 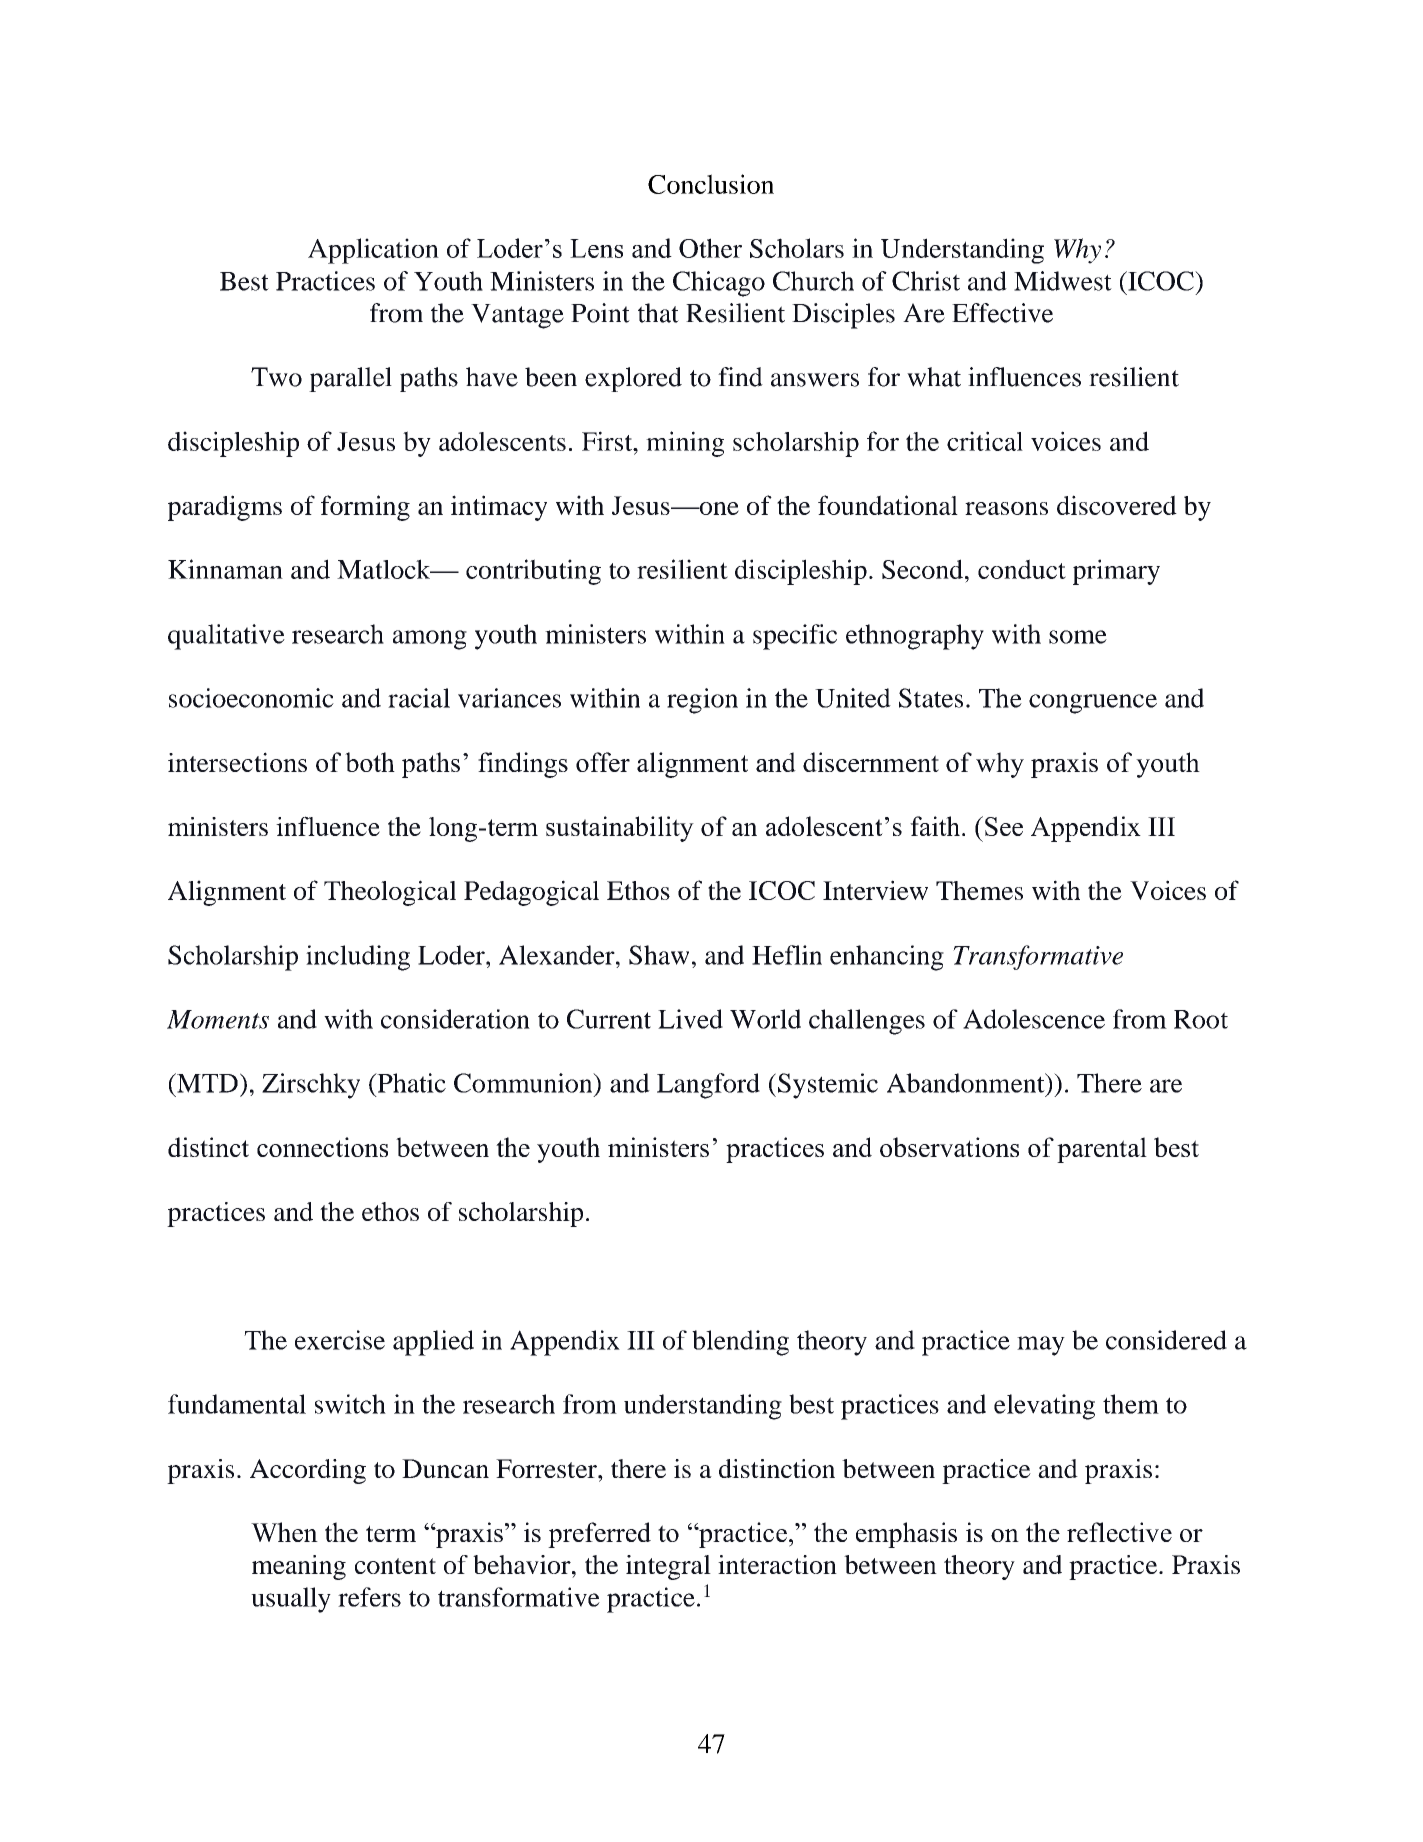 What do you see at coordinates (668, 1567) in the document?
I see `integral` at bounding box center [668, 1567].
